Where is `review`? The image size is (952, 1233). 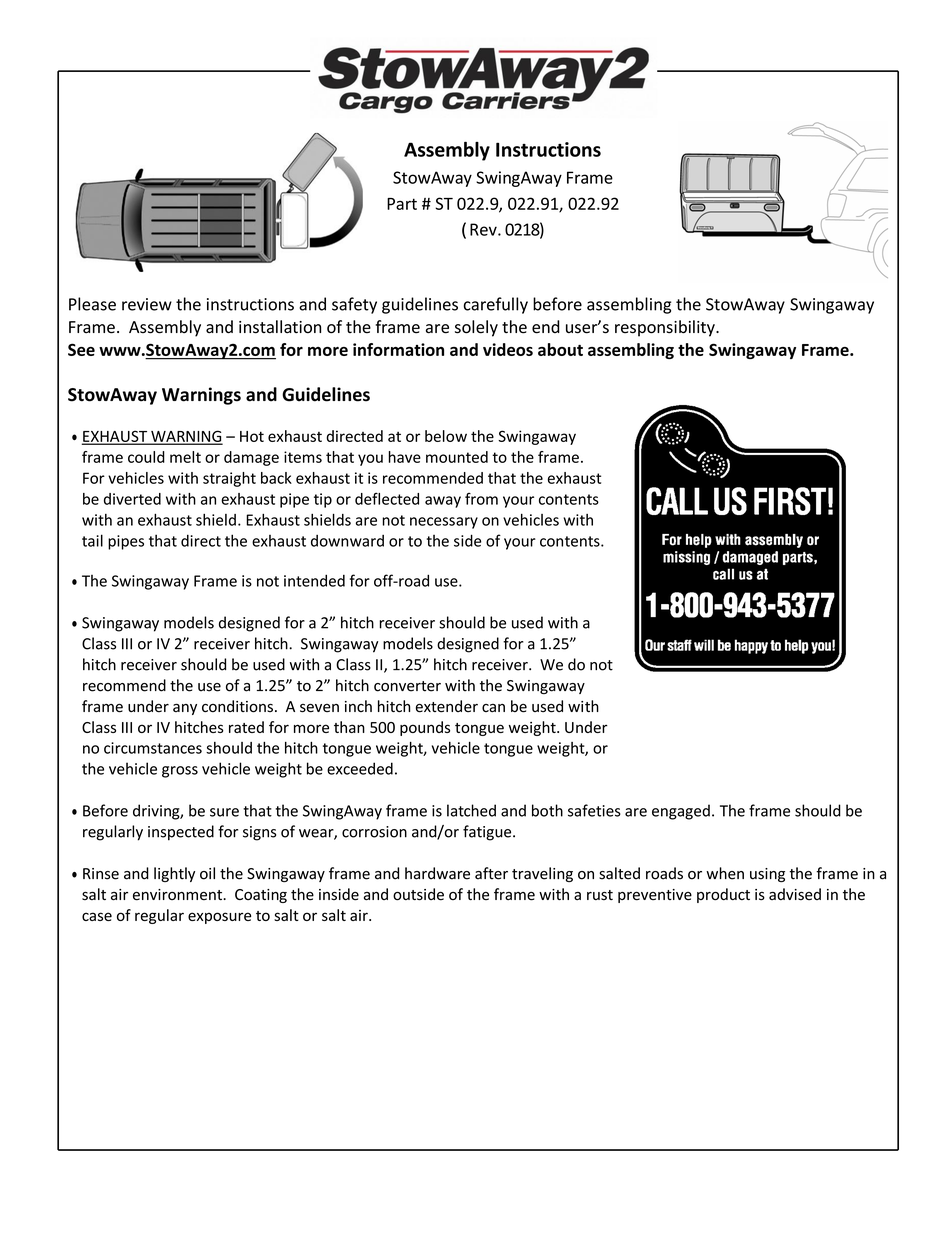 review is located at coordinates (147, 304).
